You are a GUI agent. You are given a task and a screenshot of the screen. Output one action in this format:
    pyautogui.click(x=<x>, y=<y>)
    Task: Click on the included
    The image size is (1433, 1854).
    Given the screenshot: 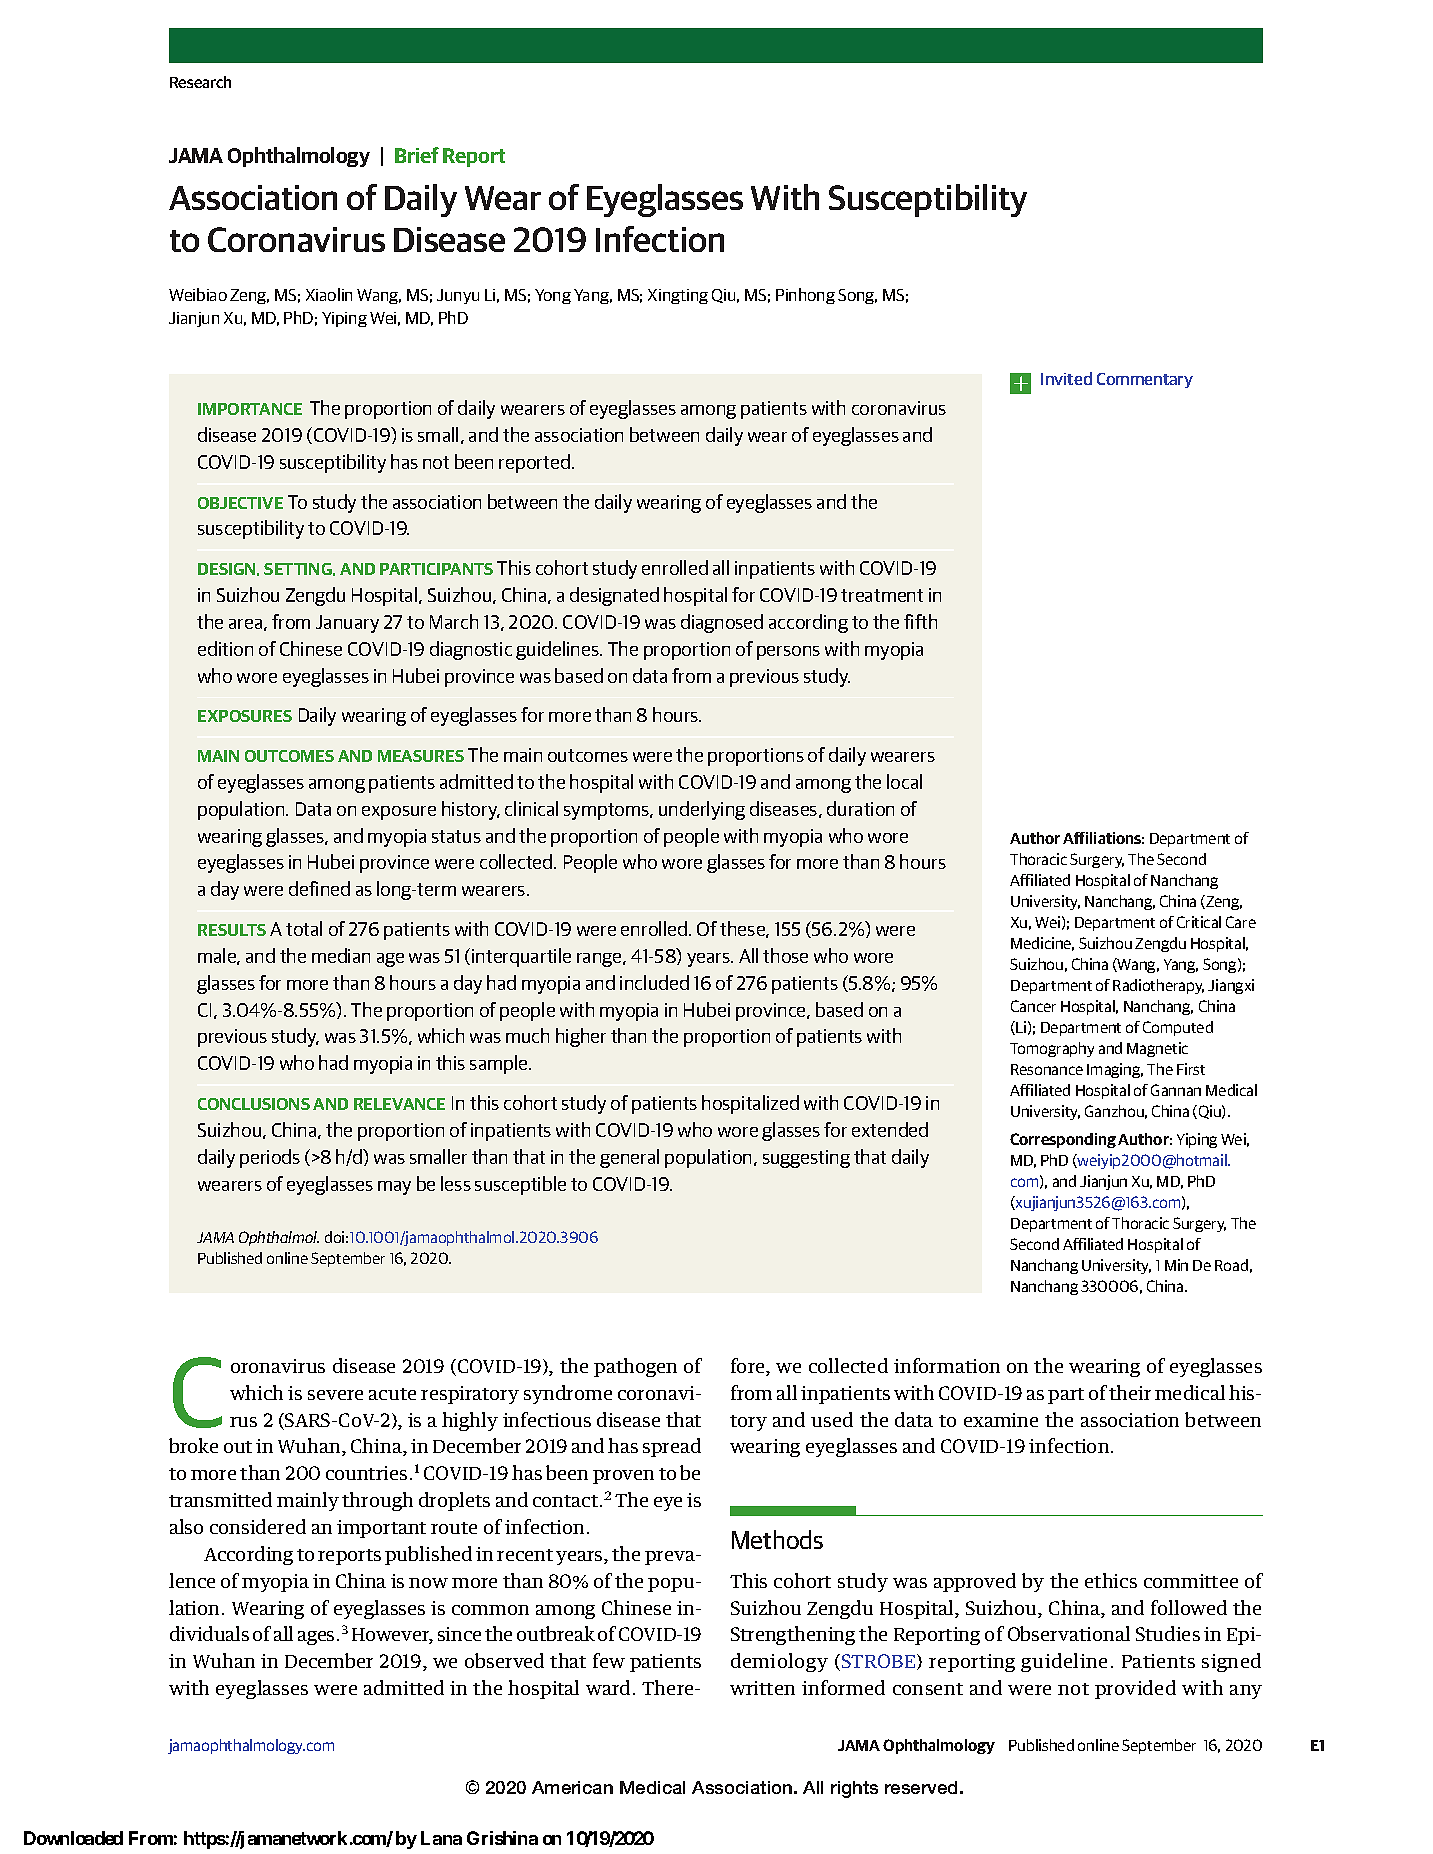 What is the action you would take?
    pyautogui.click(x=654, y=982)
